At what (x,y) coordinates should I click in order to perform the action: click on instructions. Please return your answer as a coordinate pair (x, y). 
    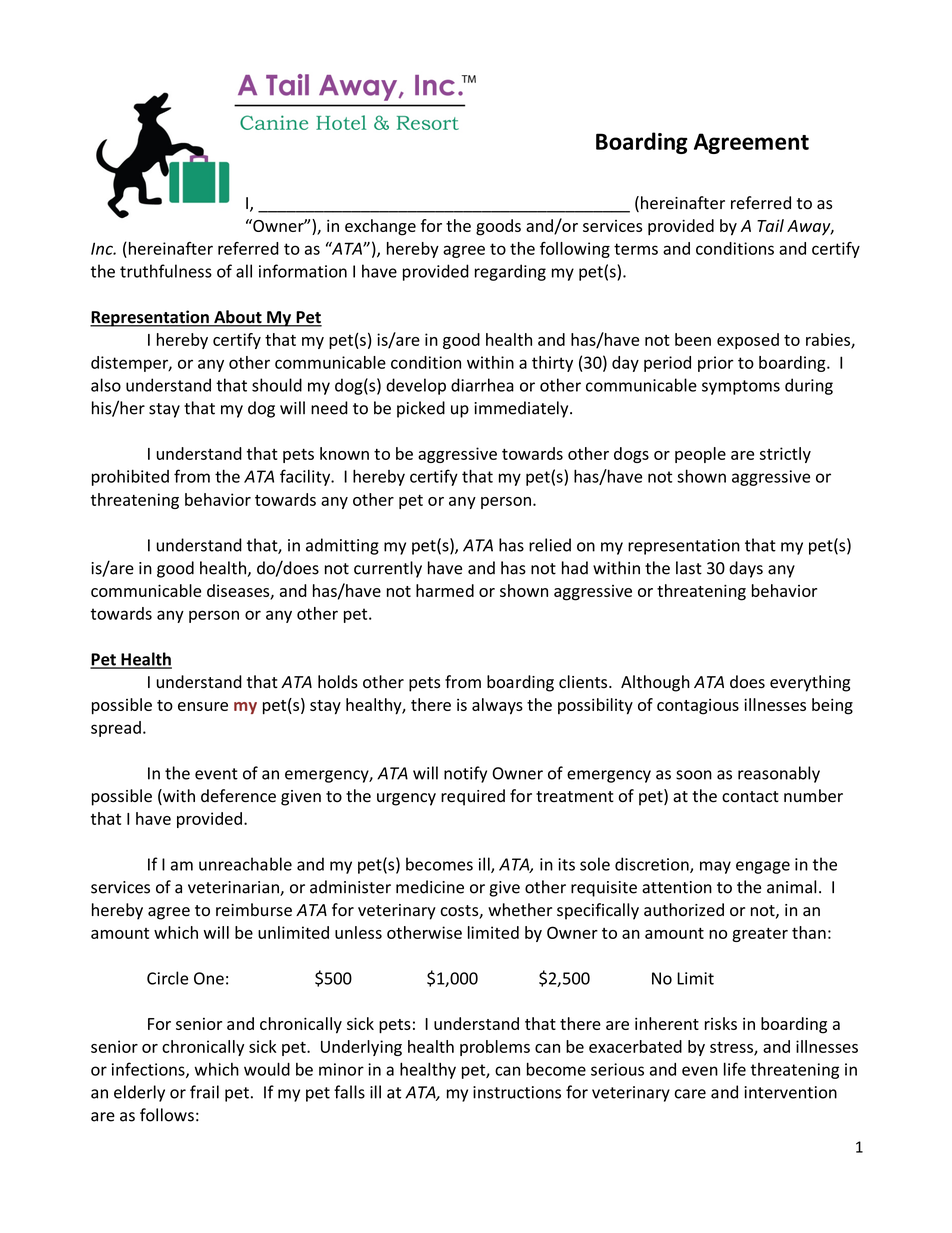
    Looking at the image, I should click on (517, 1092).
